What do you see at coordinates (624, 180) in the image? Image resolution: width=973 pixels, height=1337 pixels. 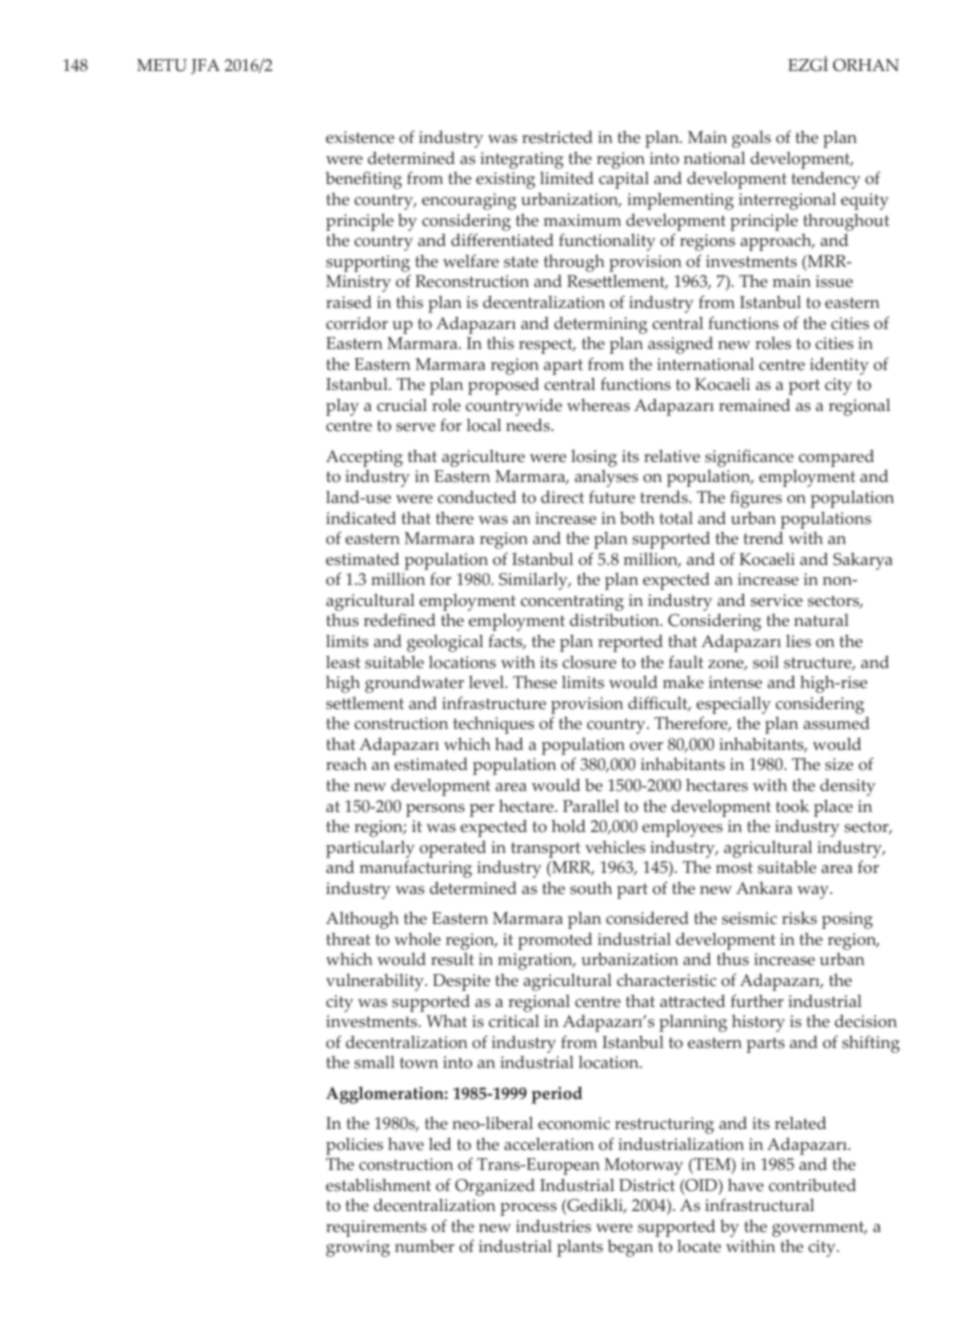 I see `capital` at bounding box center [624, 180].
